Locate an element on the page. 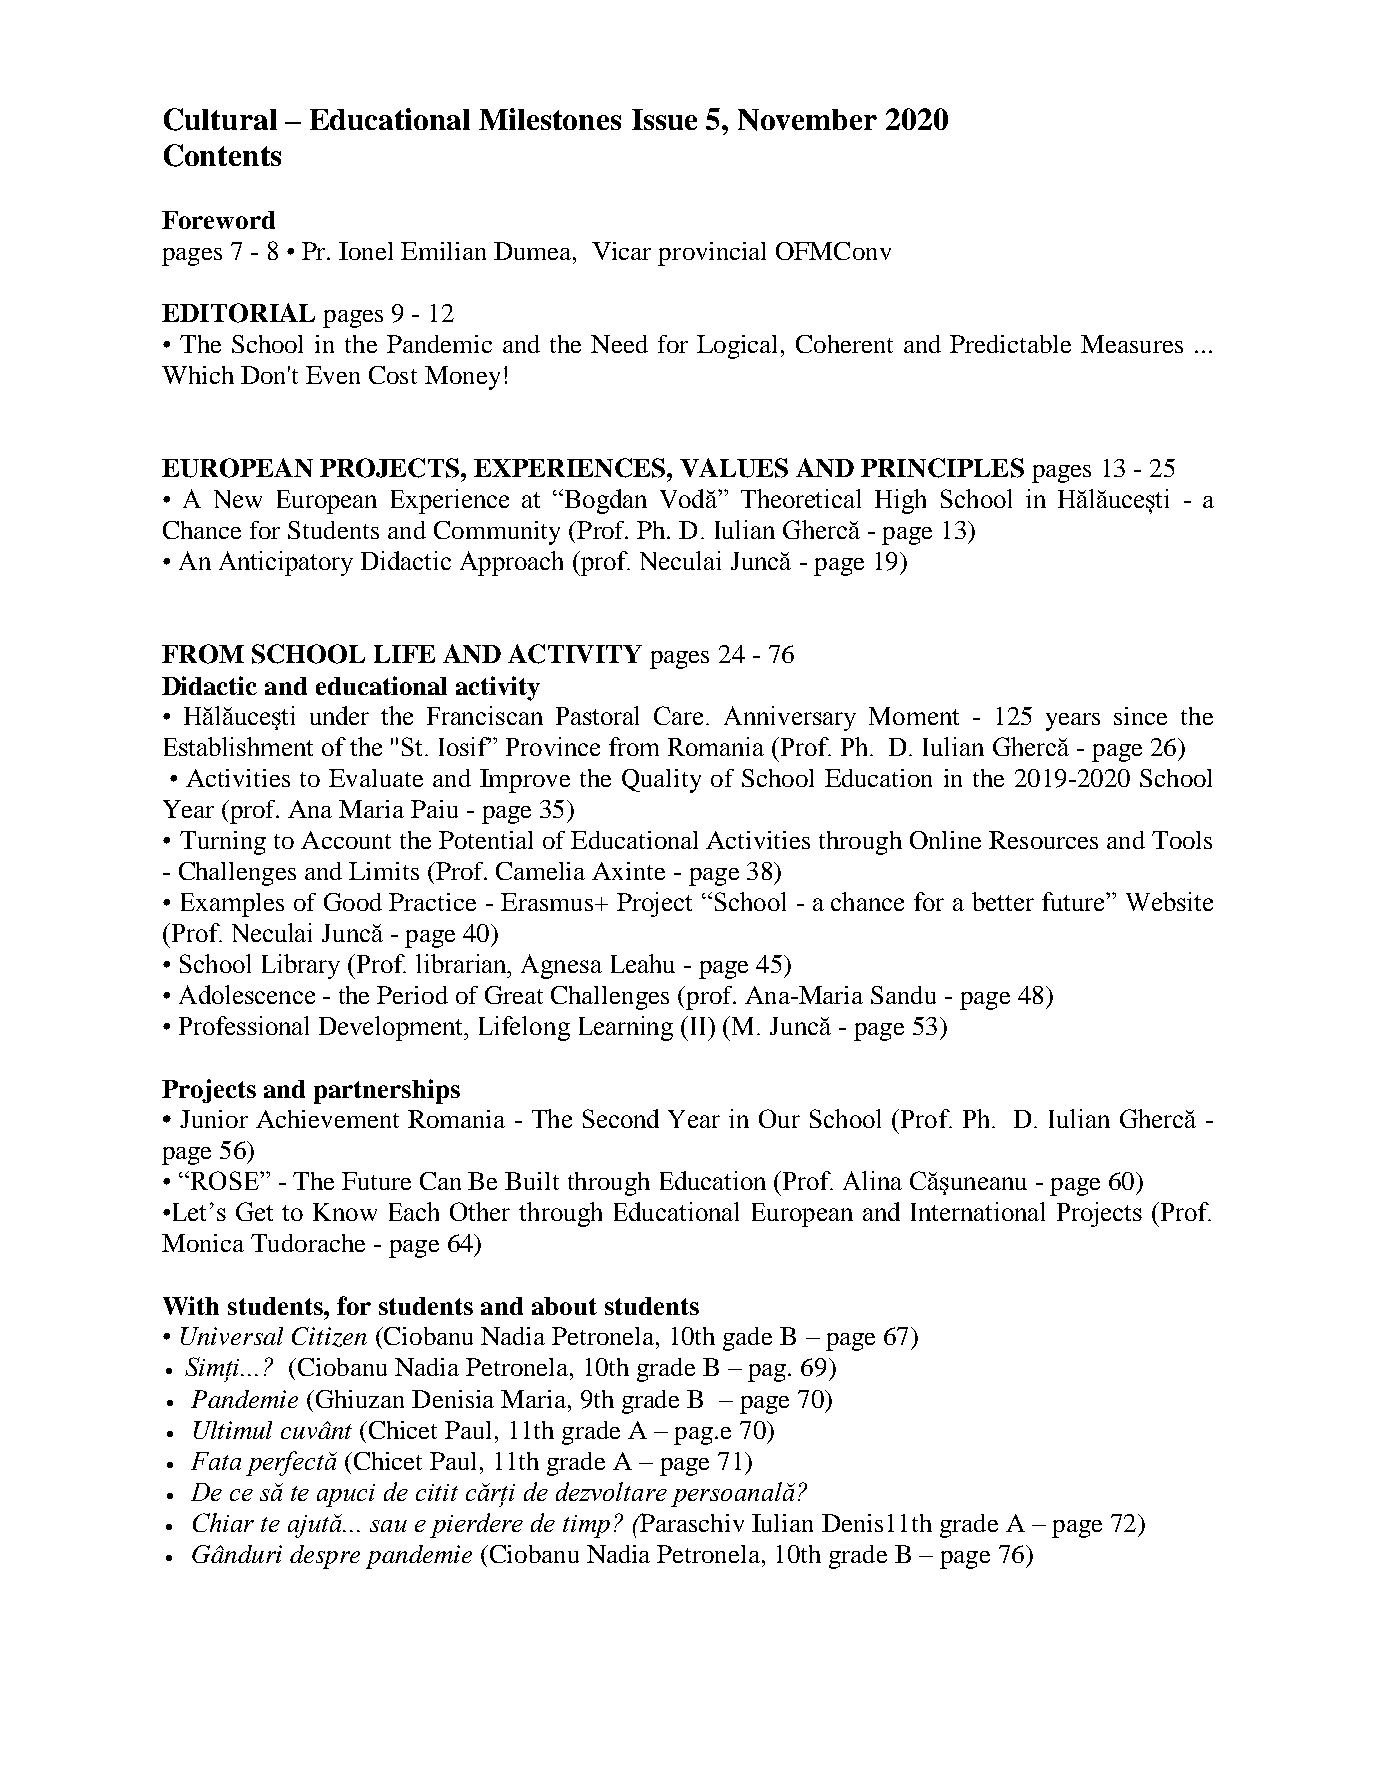 This image has width=1376, height=1780. International is located at coordinates (978, 1211).
